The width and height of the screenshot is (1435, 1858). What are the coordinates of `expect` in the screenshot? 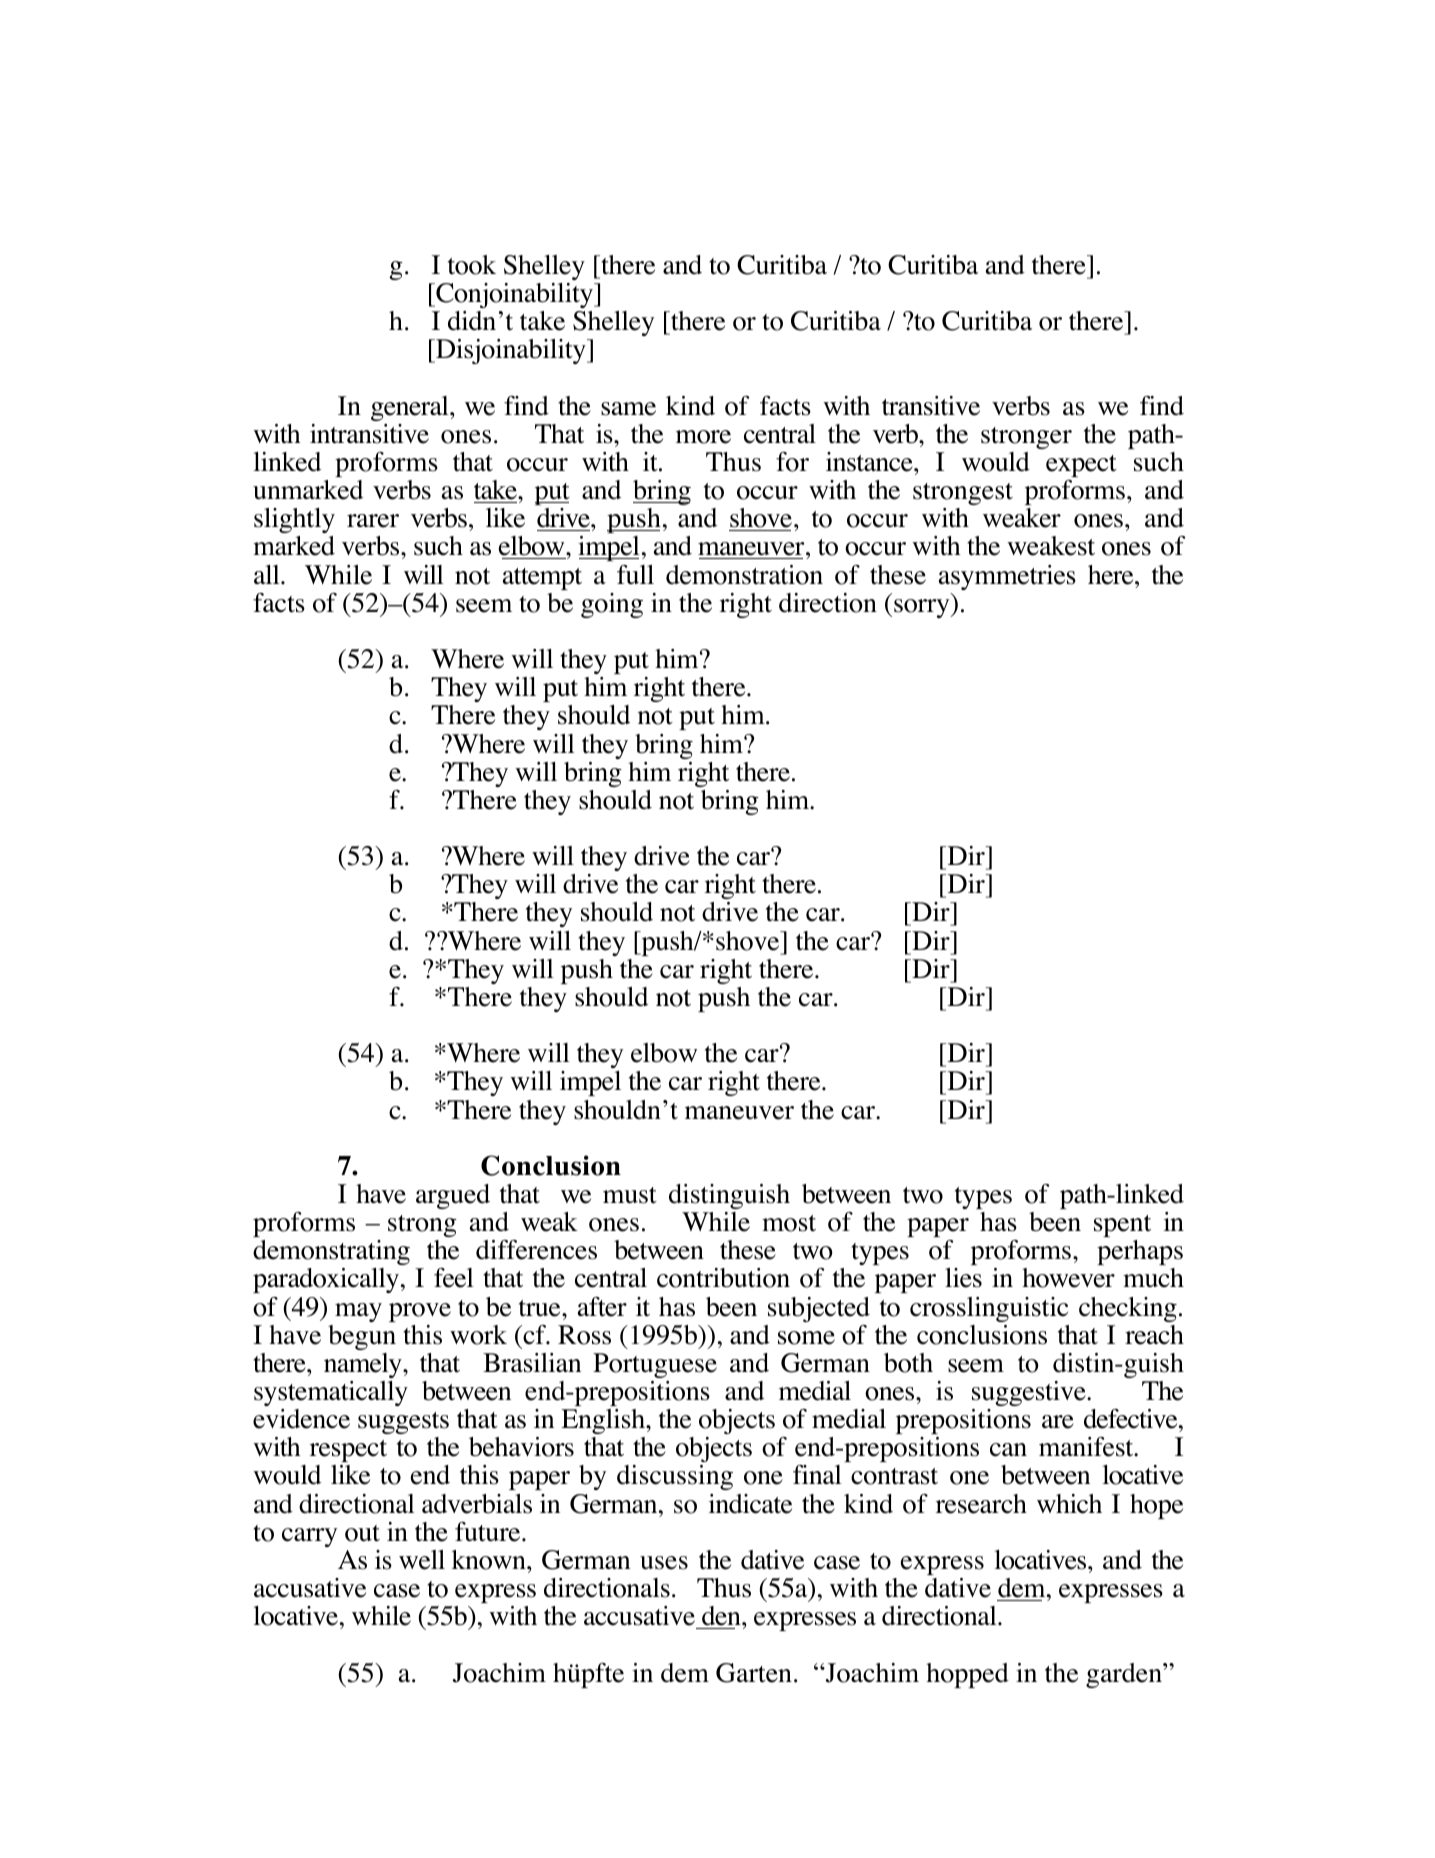 It's located at (1081, 466).
